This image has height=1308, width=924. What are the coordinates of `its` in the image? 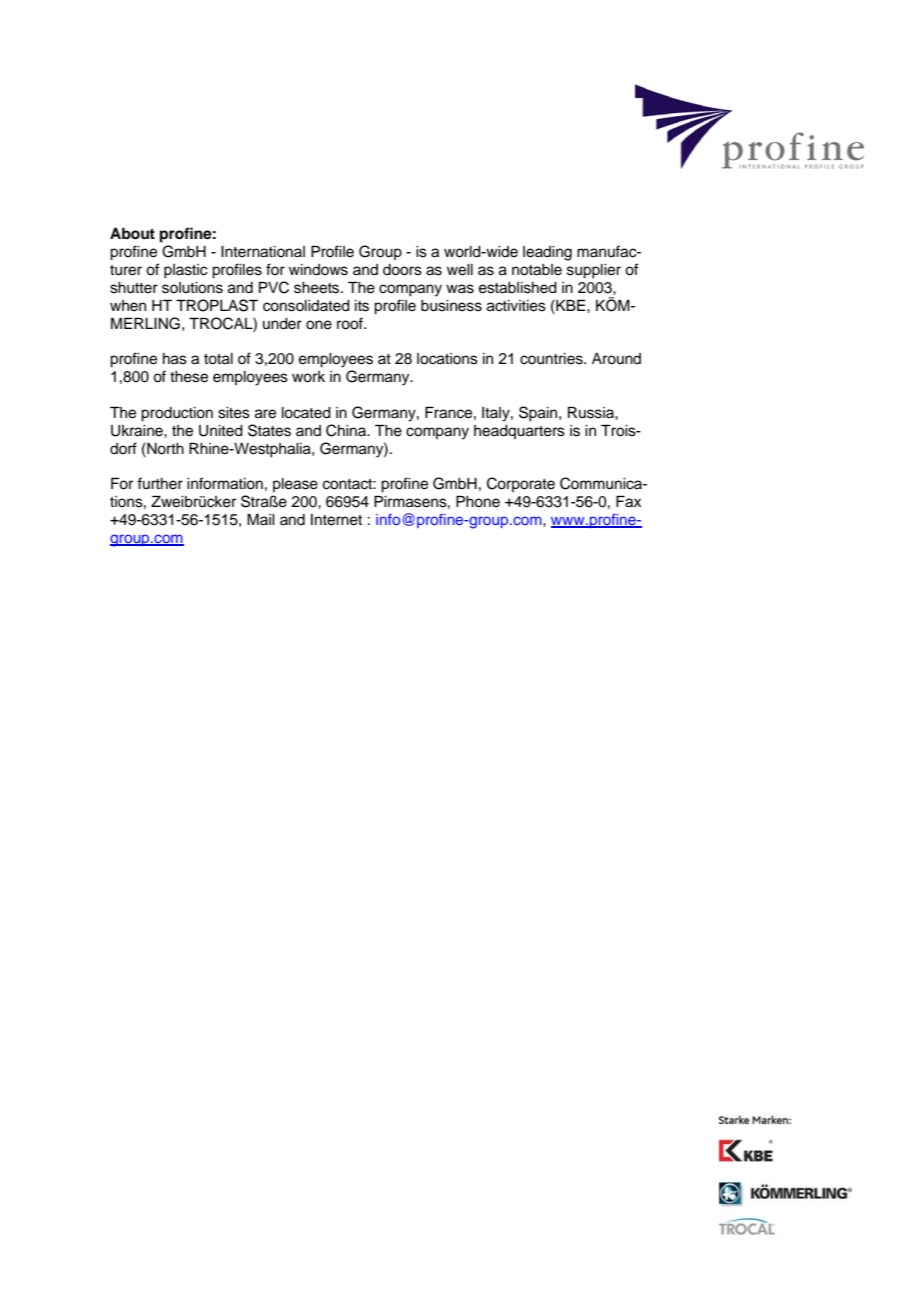 It's located at (362, 306).
